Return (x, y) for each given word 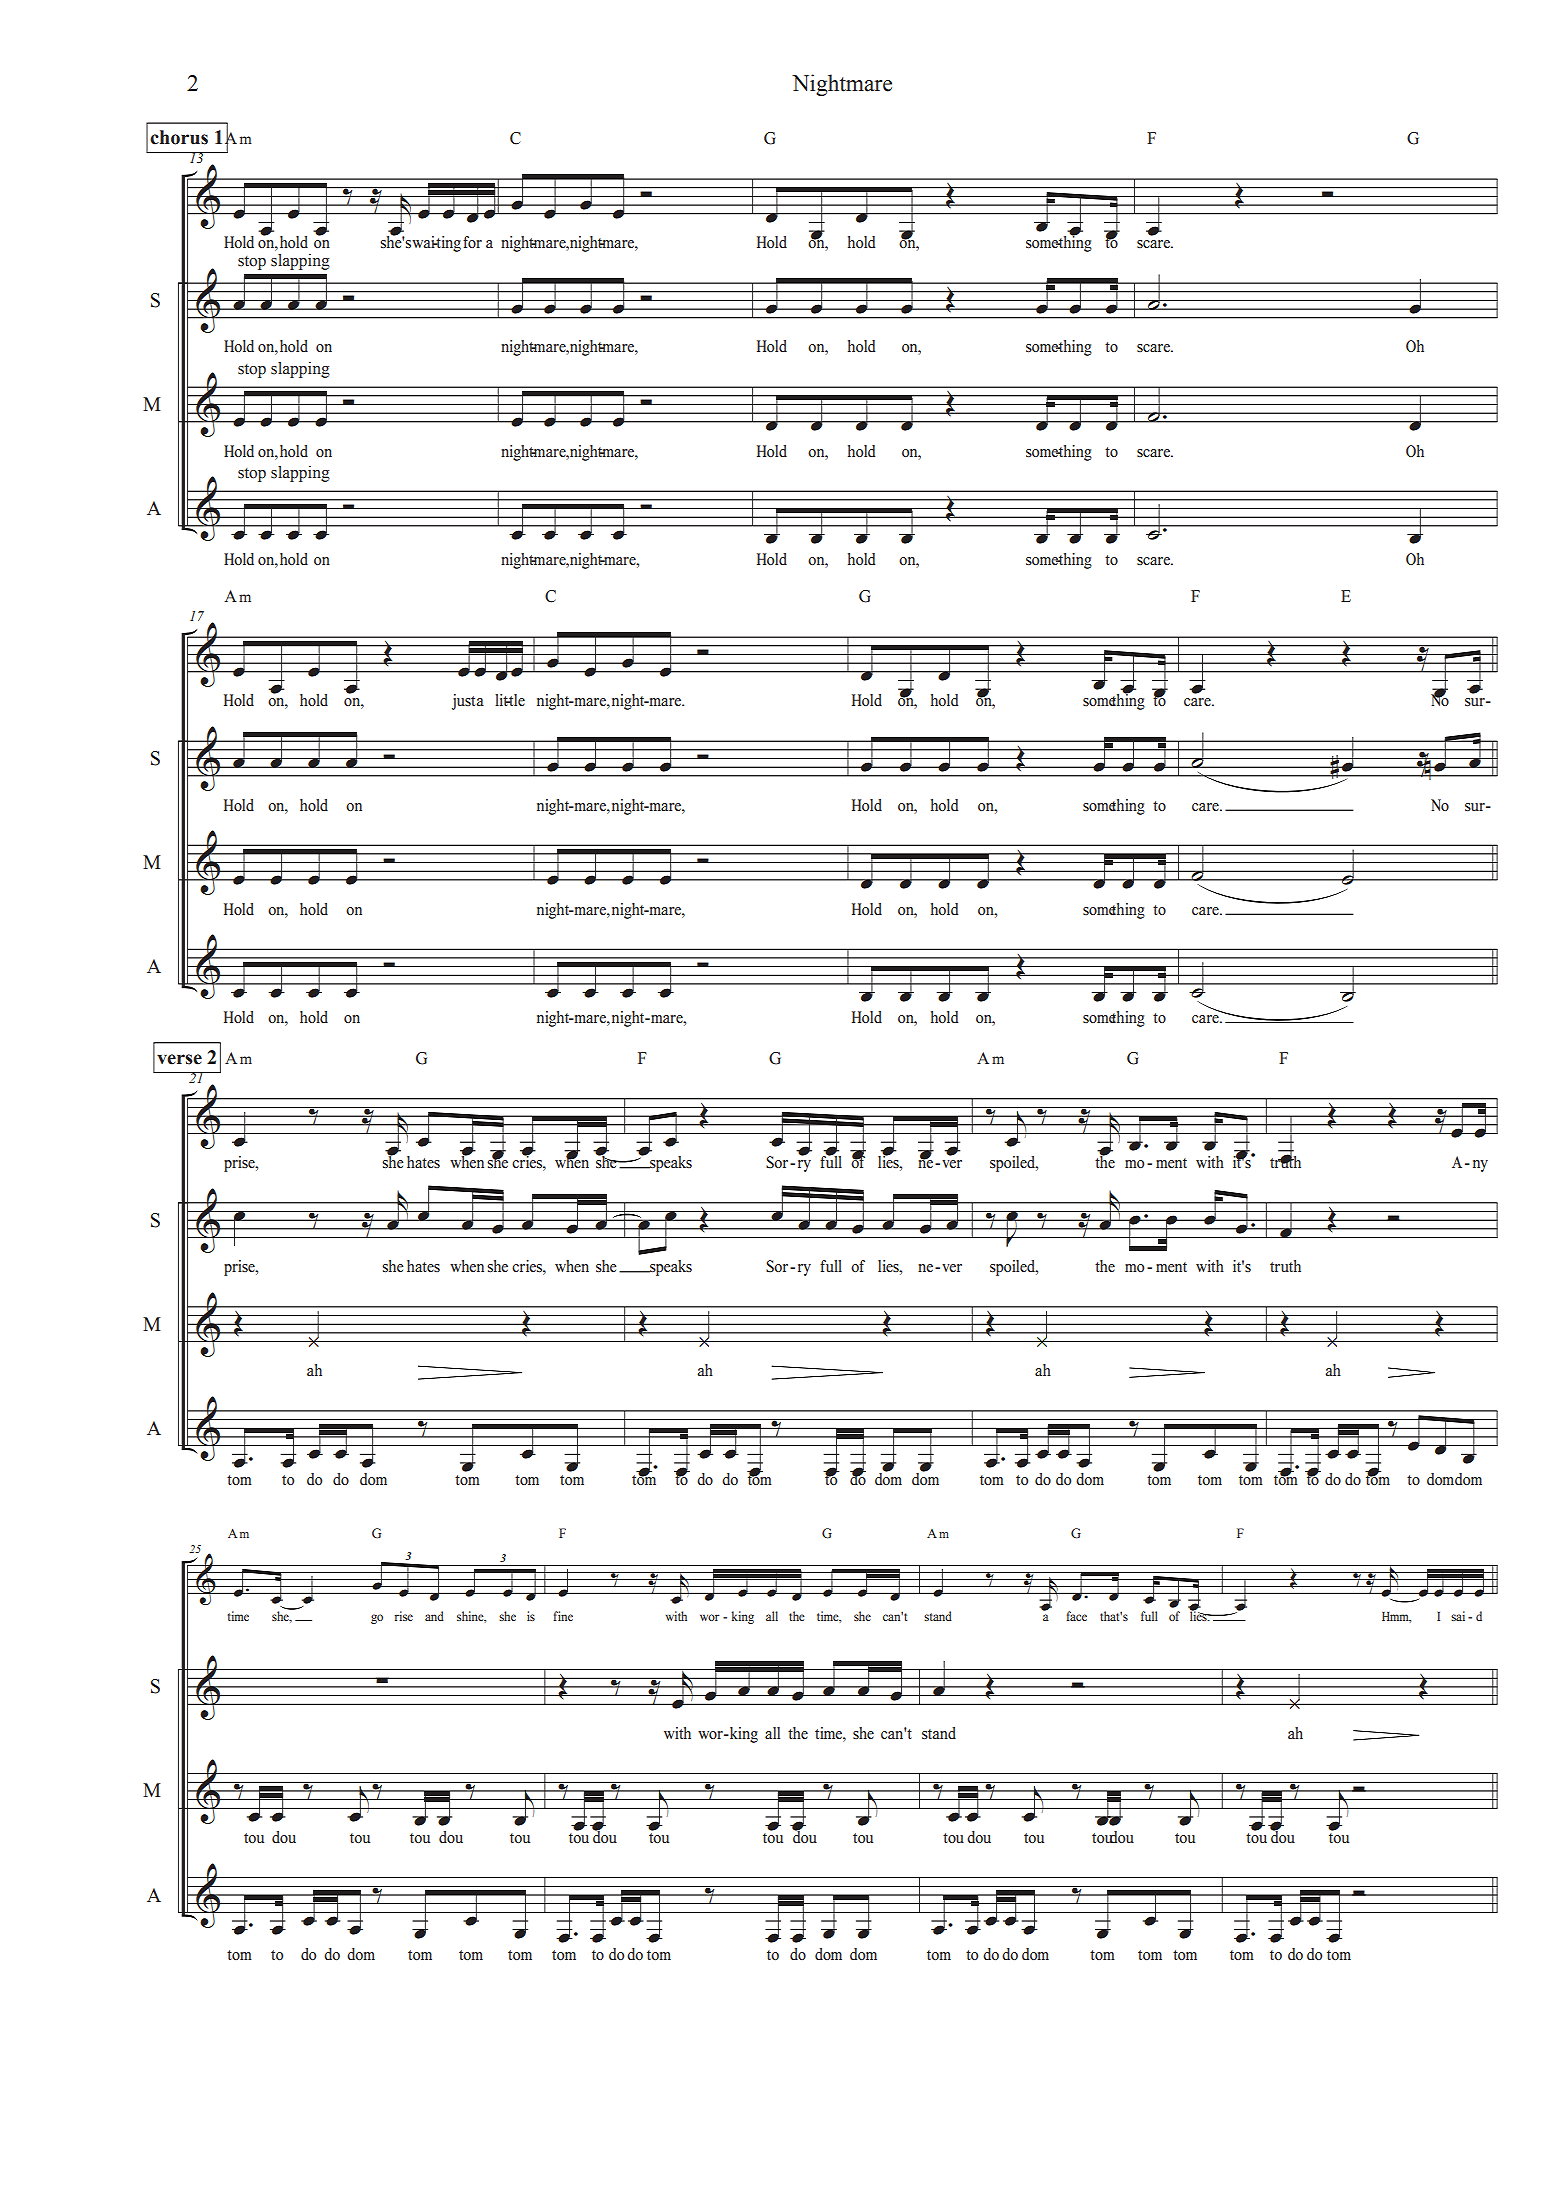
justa (468, 702)
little (510, 700)
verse (179, 1059)
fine (563, 1616)
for (472, 242)
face (1076, 1616)
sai (1458, 1616)
